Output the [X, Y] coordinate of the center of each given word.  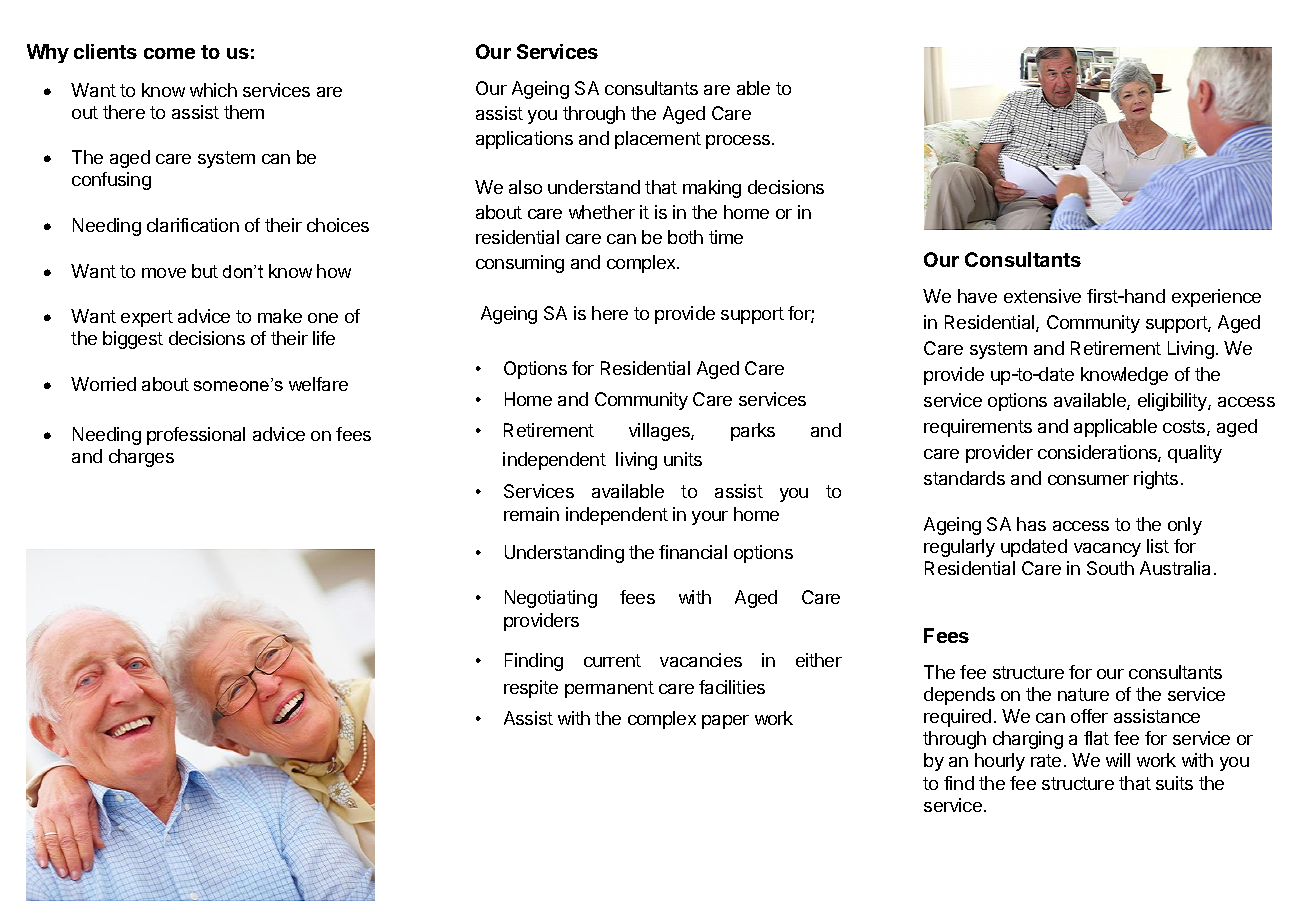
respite [531, 689]
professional [196, 436]
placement [658, 140]
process [739, 142]
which [213, 90]
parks [753, 432]
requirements [978, 428]
